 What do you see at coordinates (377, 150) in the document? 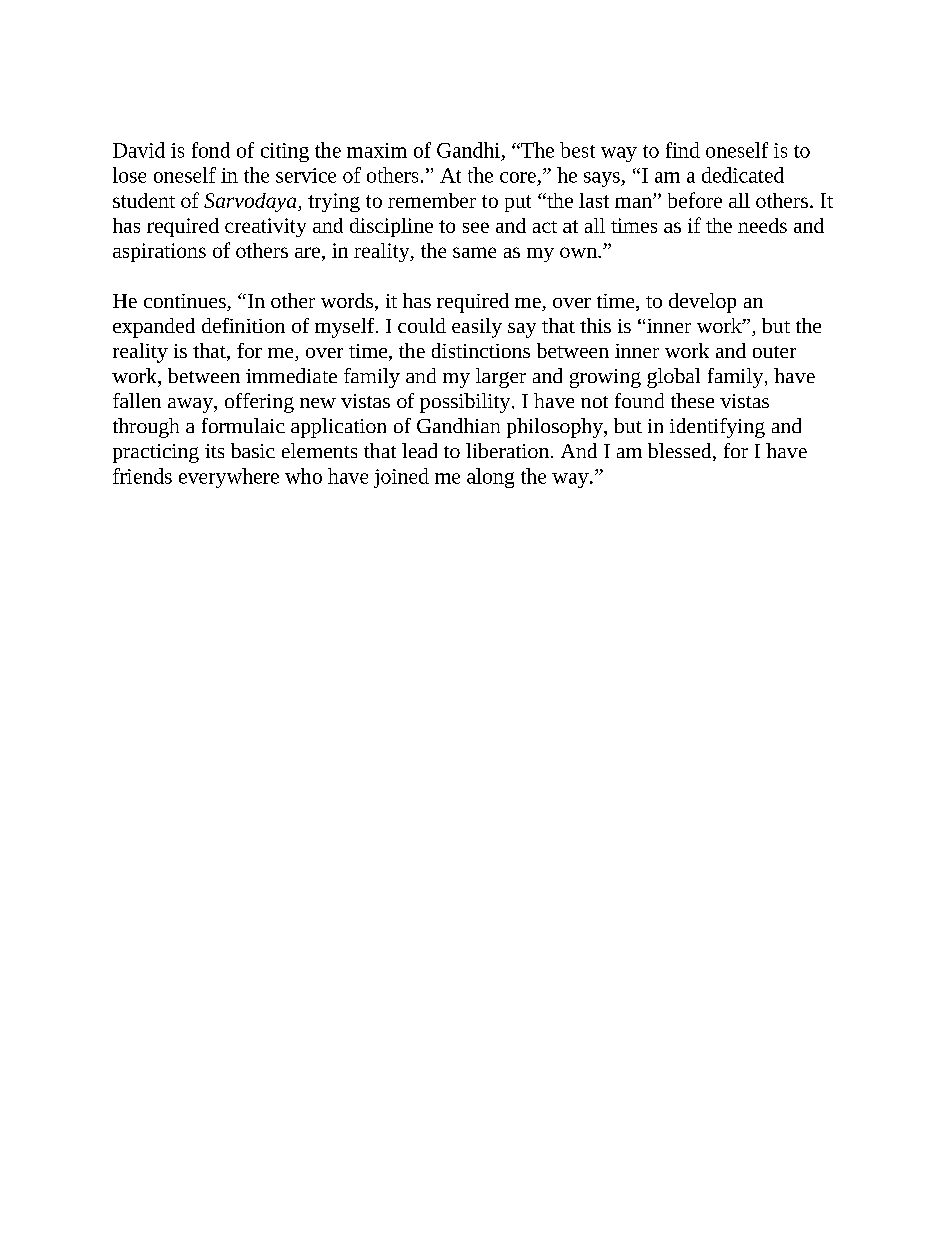
I see `maxim` at bounding box center [377, 150].
